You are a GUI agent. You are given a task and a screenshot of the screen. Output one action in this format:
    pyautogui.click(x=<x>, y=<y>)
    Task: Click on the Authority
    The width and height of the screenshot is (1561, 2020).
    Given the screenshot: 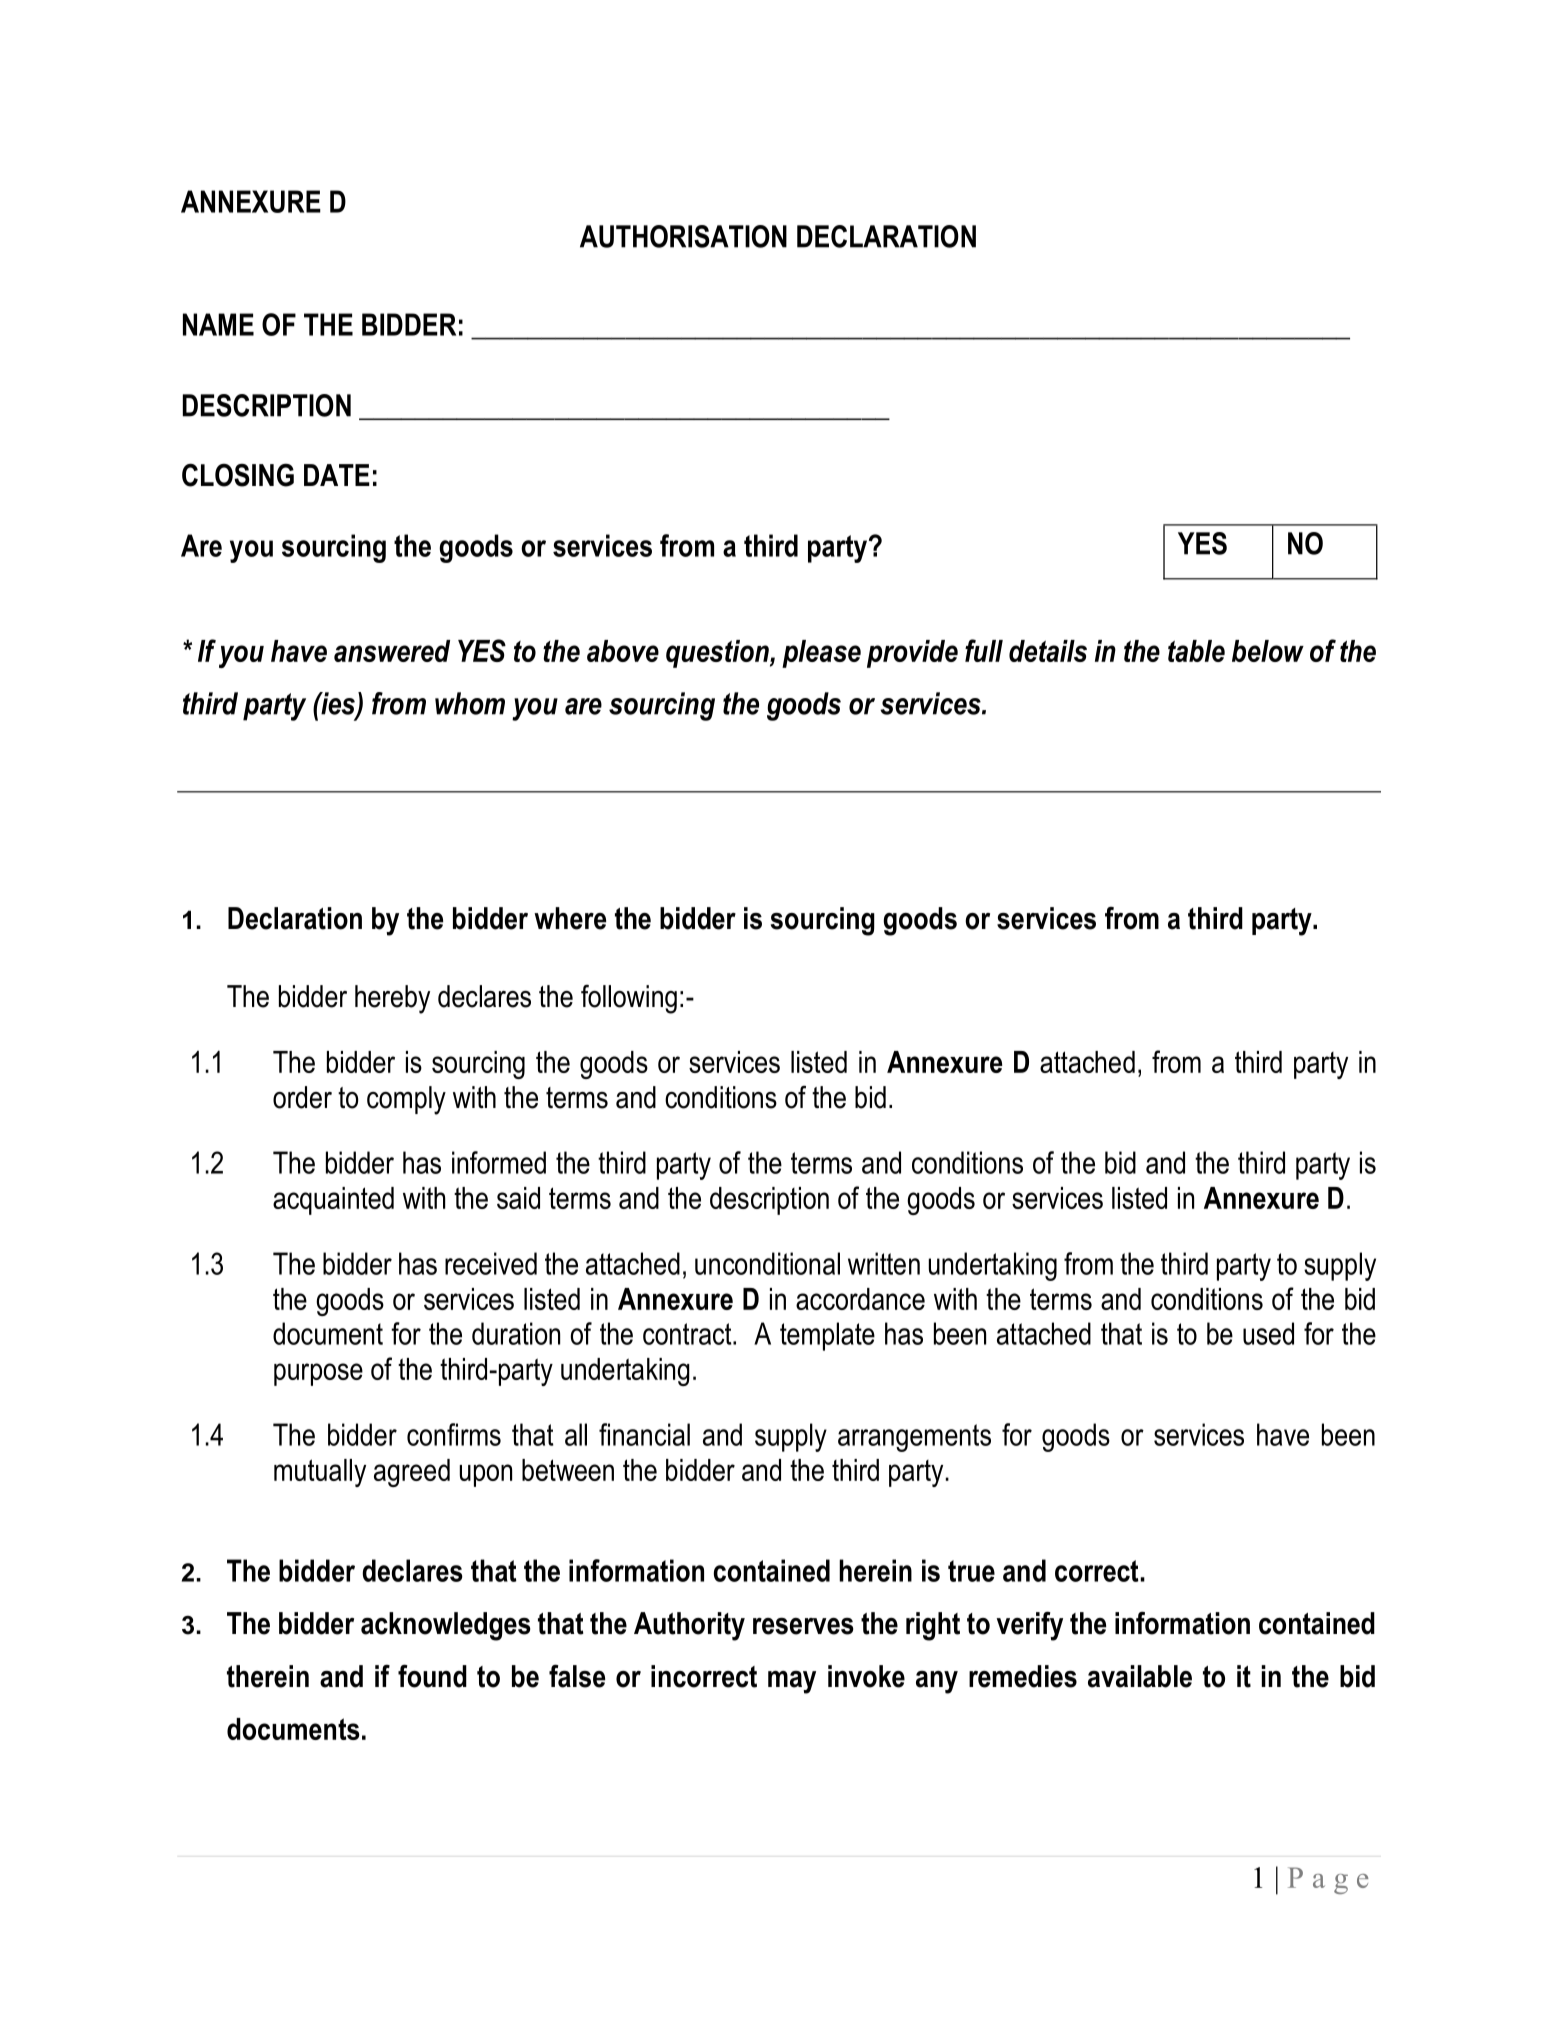 What is the action you would take?
    pyautogui.click(x=689, y=1626)
